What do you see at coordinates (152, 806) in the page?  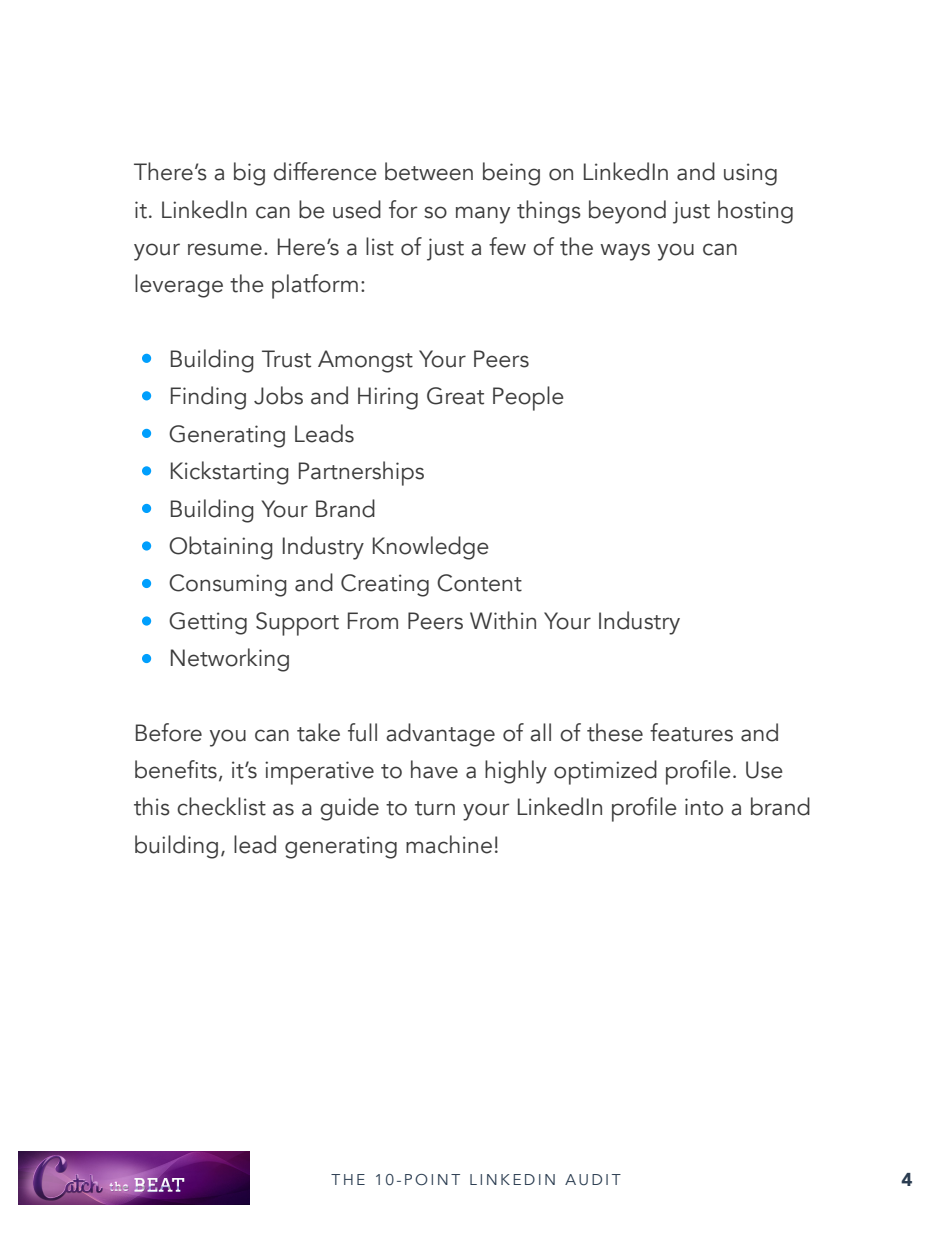 I see `this` at bounding box center [152, 806].
